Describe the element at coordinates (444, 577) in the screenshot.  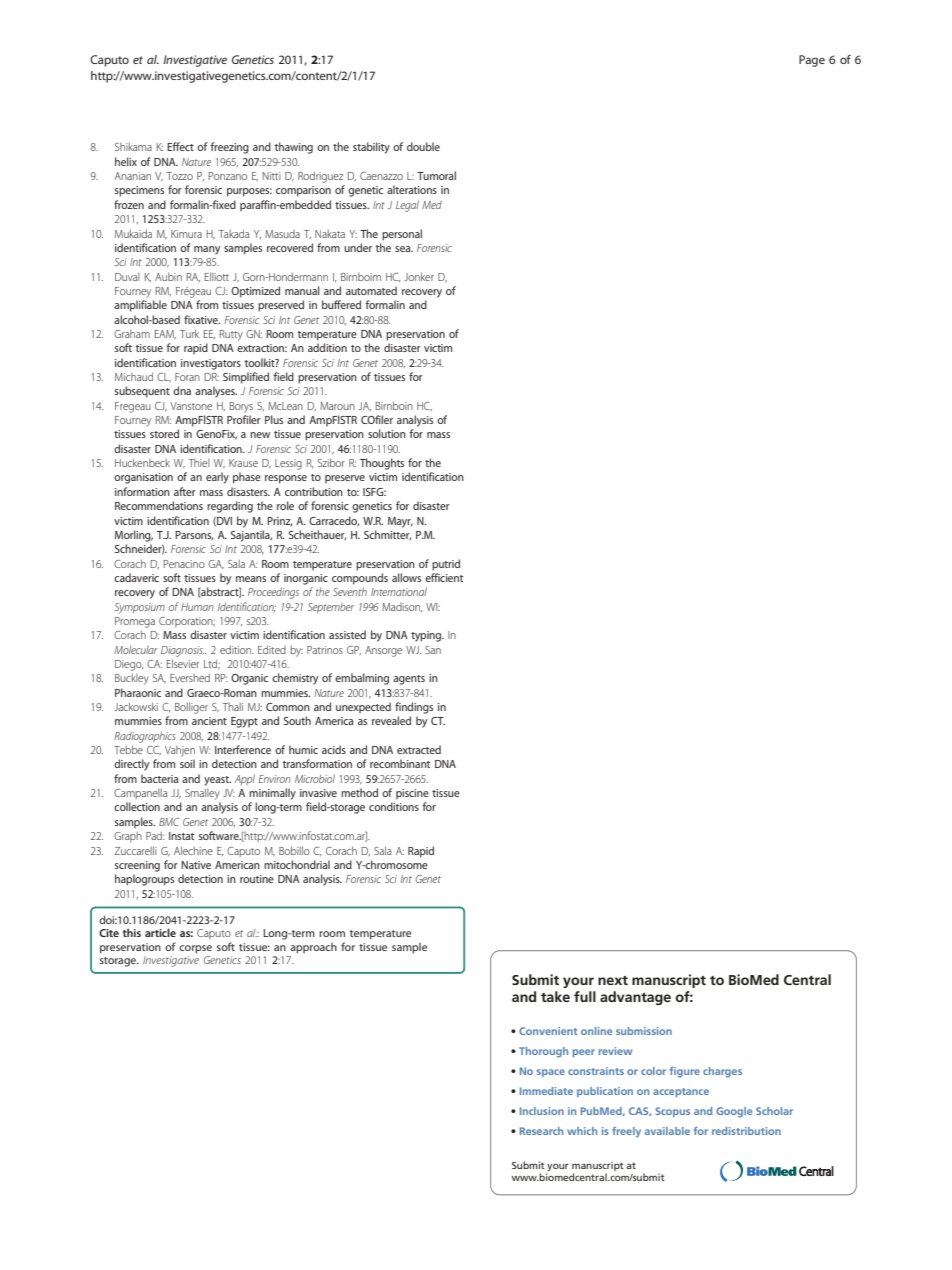
I see `efficient` at that location.
